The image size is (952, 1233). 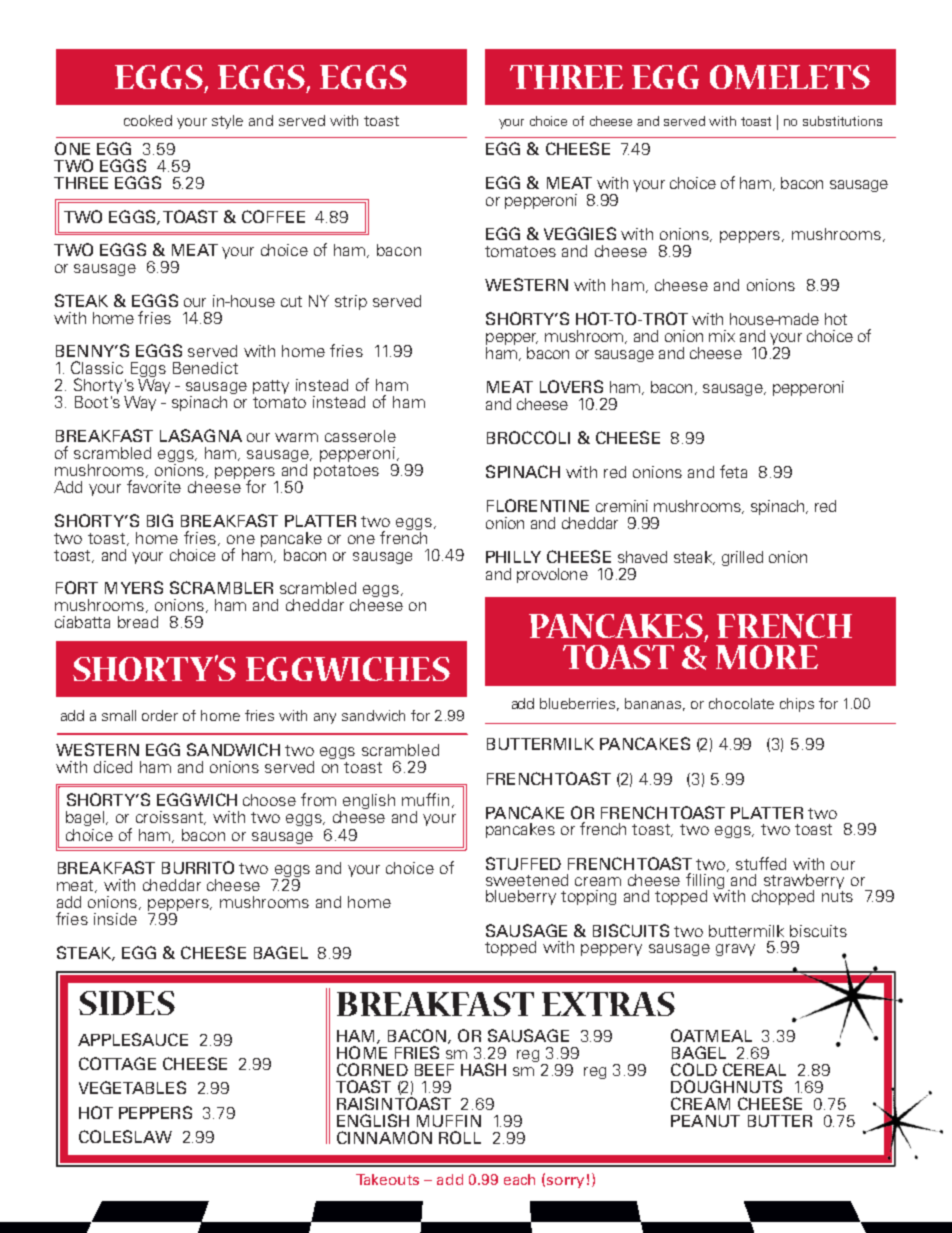 What do you see at coordinates (198, 867) in the image?
I see `BURRITO` at bounding box center [198, 867].
